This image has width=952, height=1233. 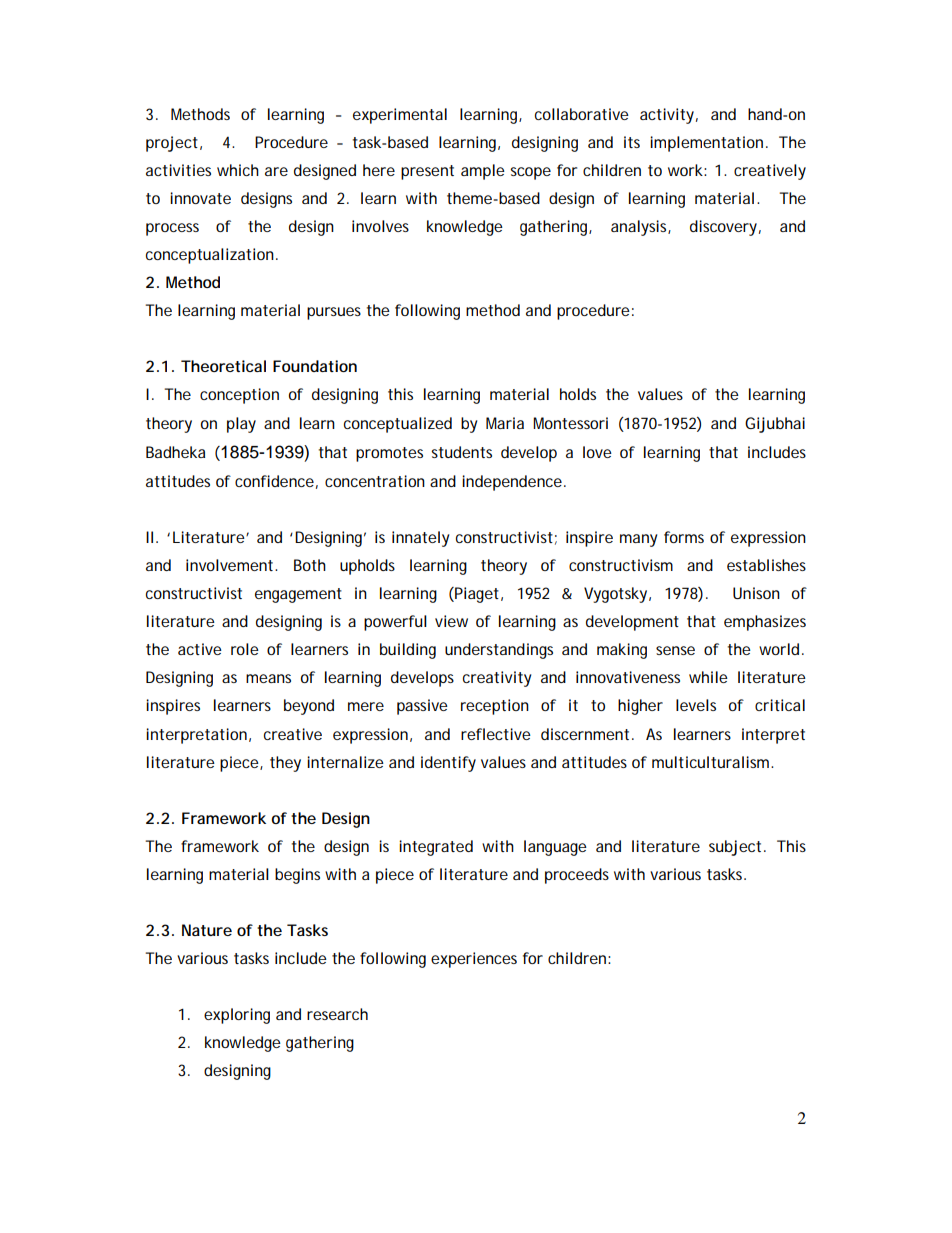 I want to click on implementation, so click(x=706, y=144).
